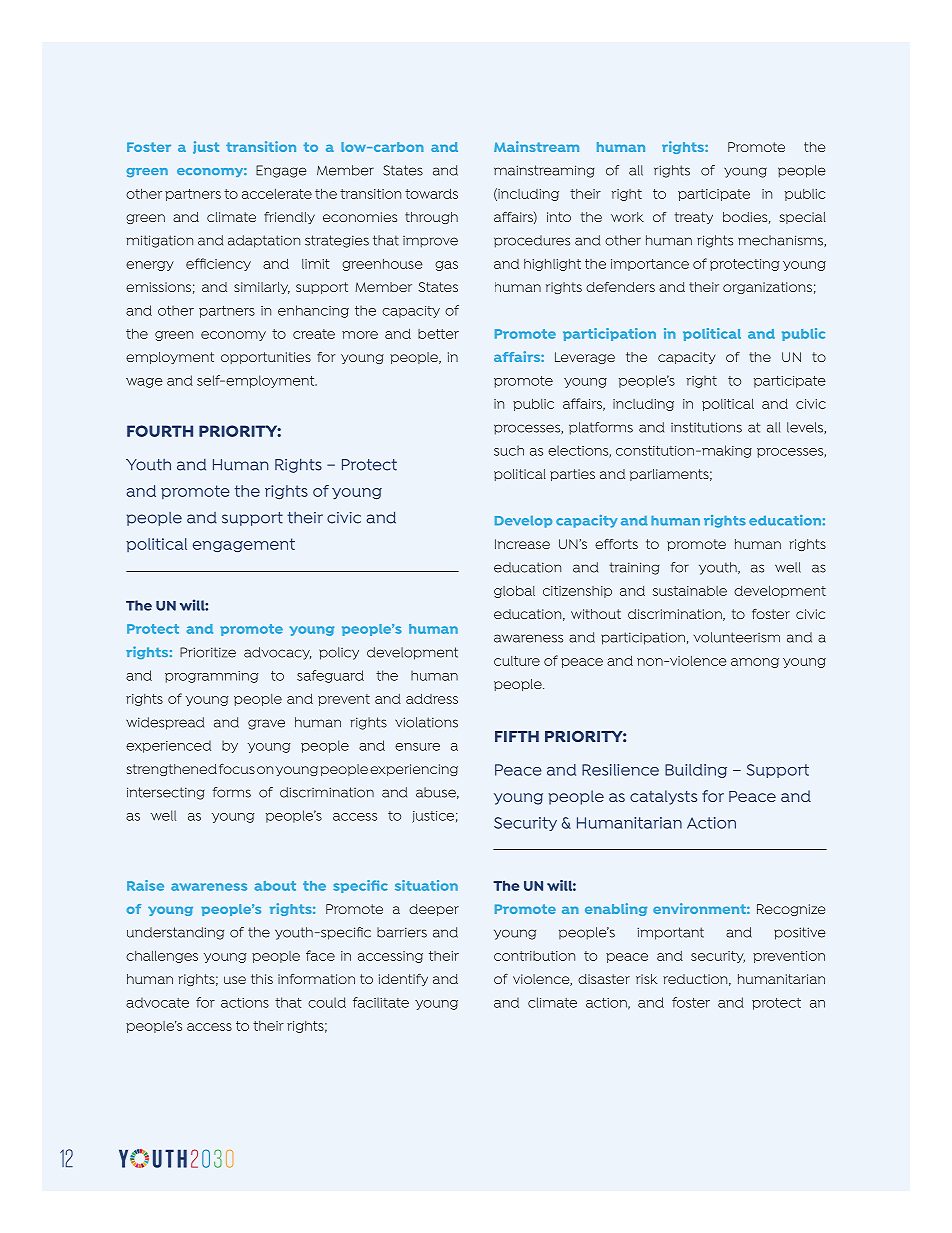  What do you see at coordinates (262, 979) in the page?
I see `this` at bounding box center [262, 979].
